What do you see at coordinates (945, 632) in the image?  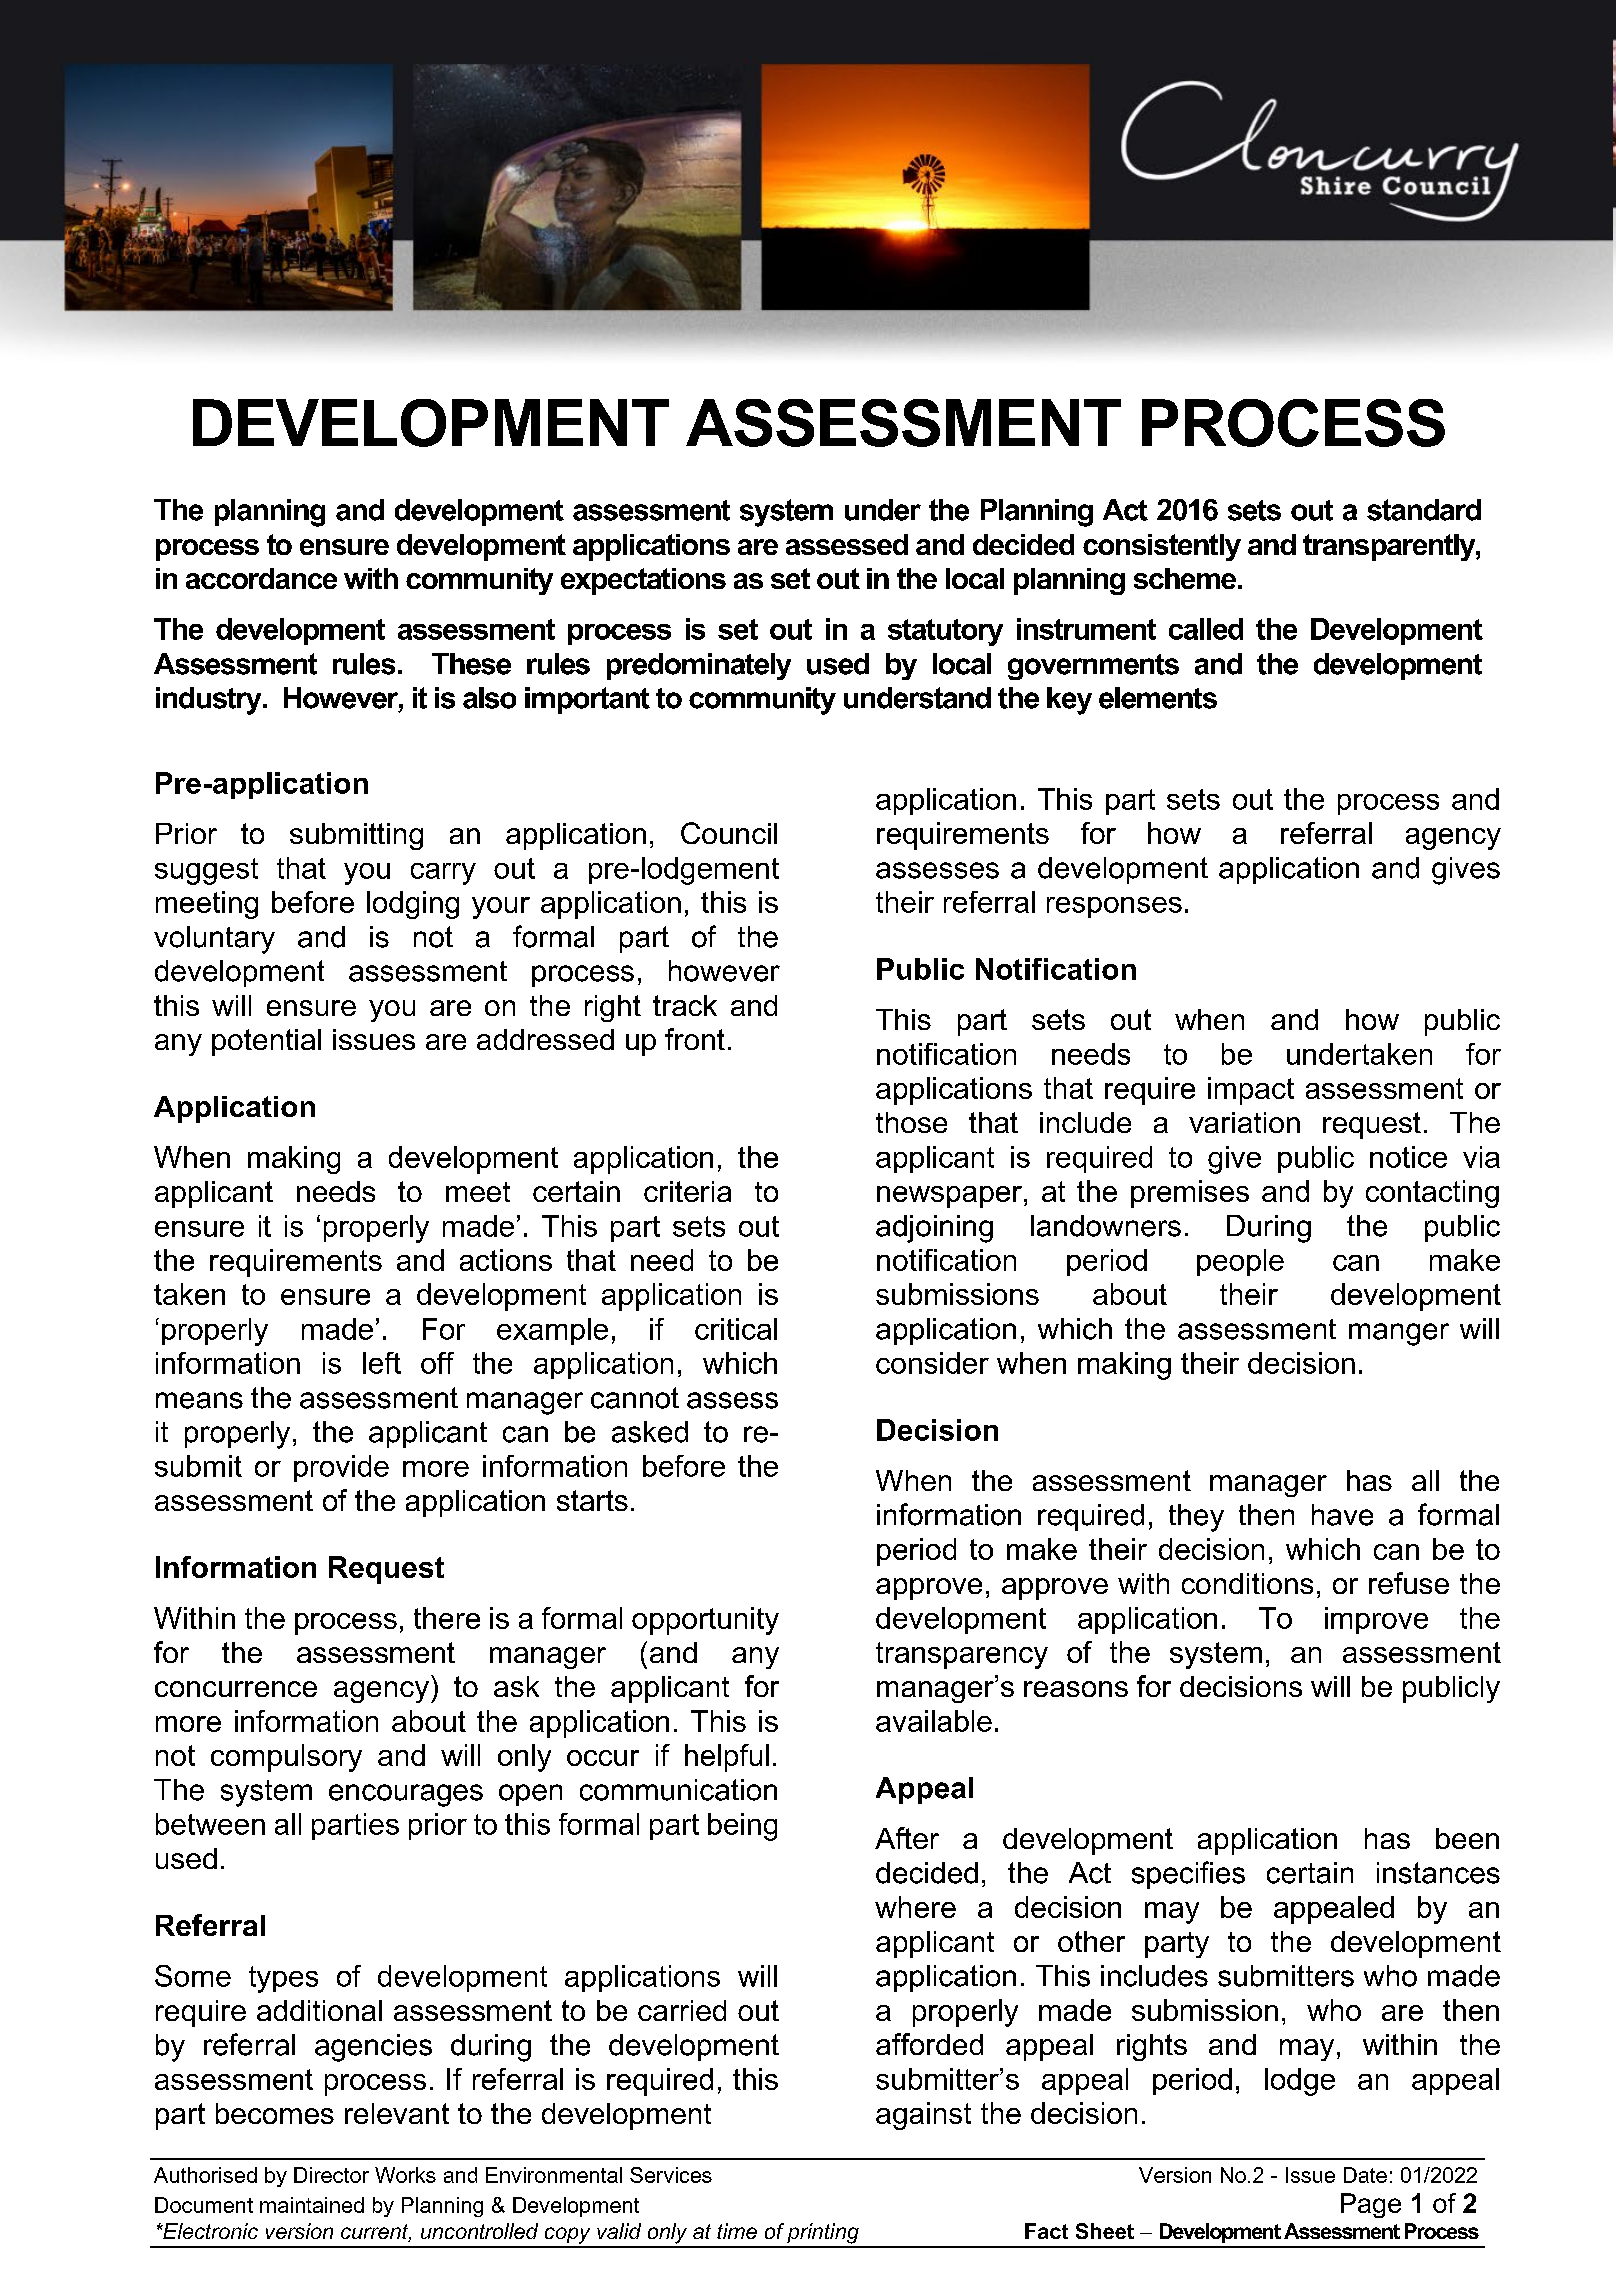 I see `statutory` at bounding box center [945, 632].
